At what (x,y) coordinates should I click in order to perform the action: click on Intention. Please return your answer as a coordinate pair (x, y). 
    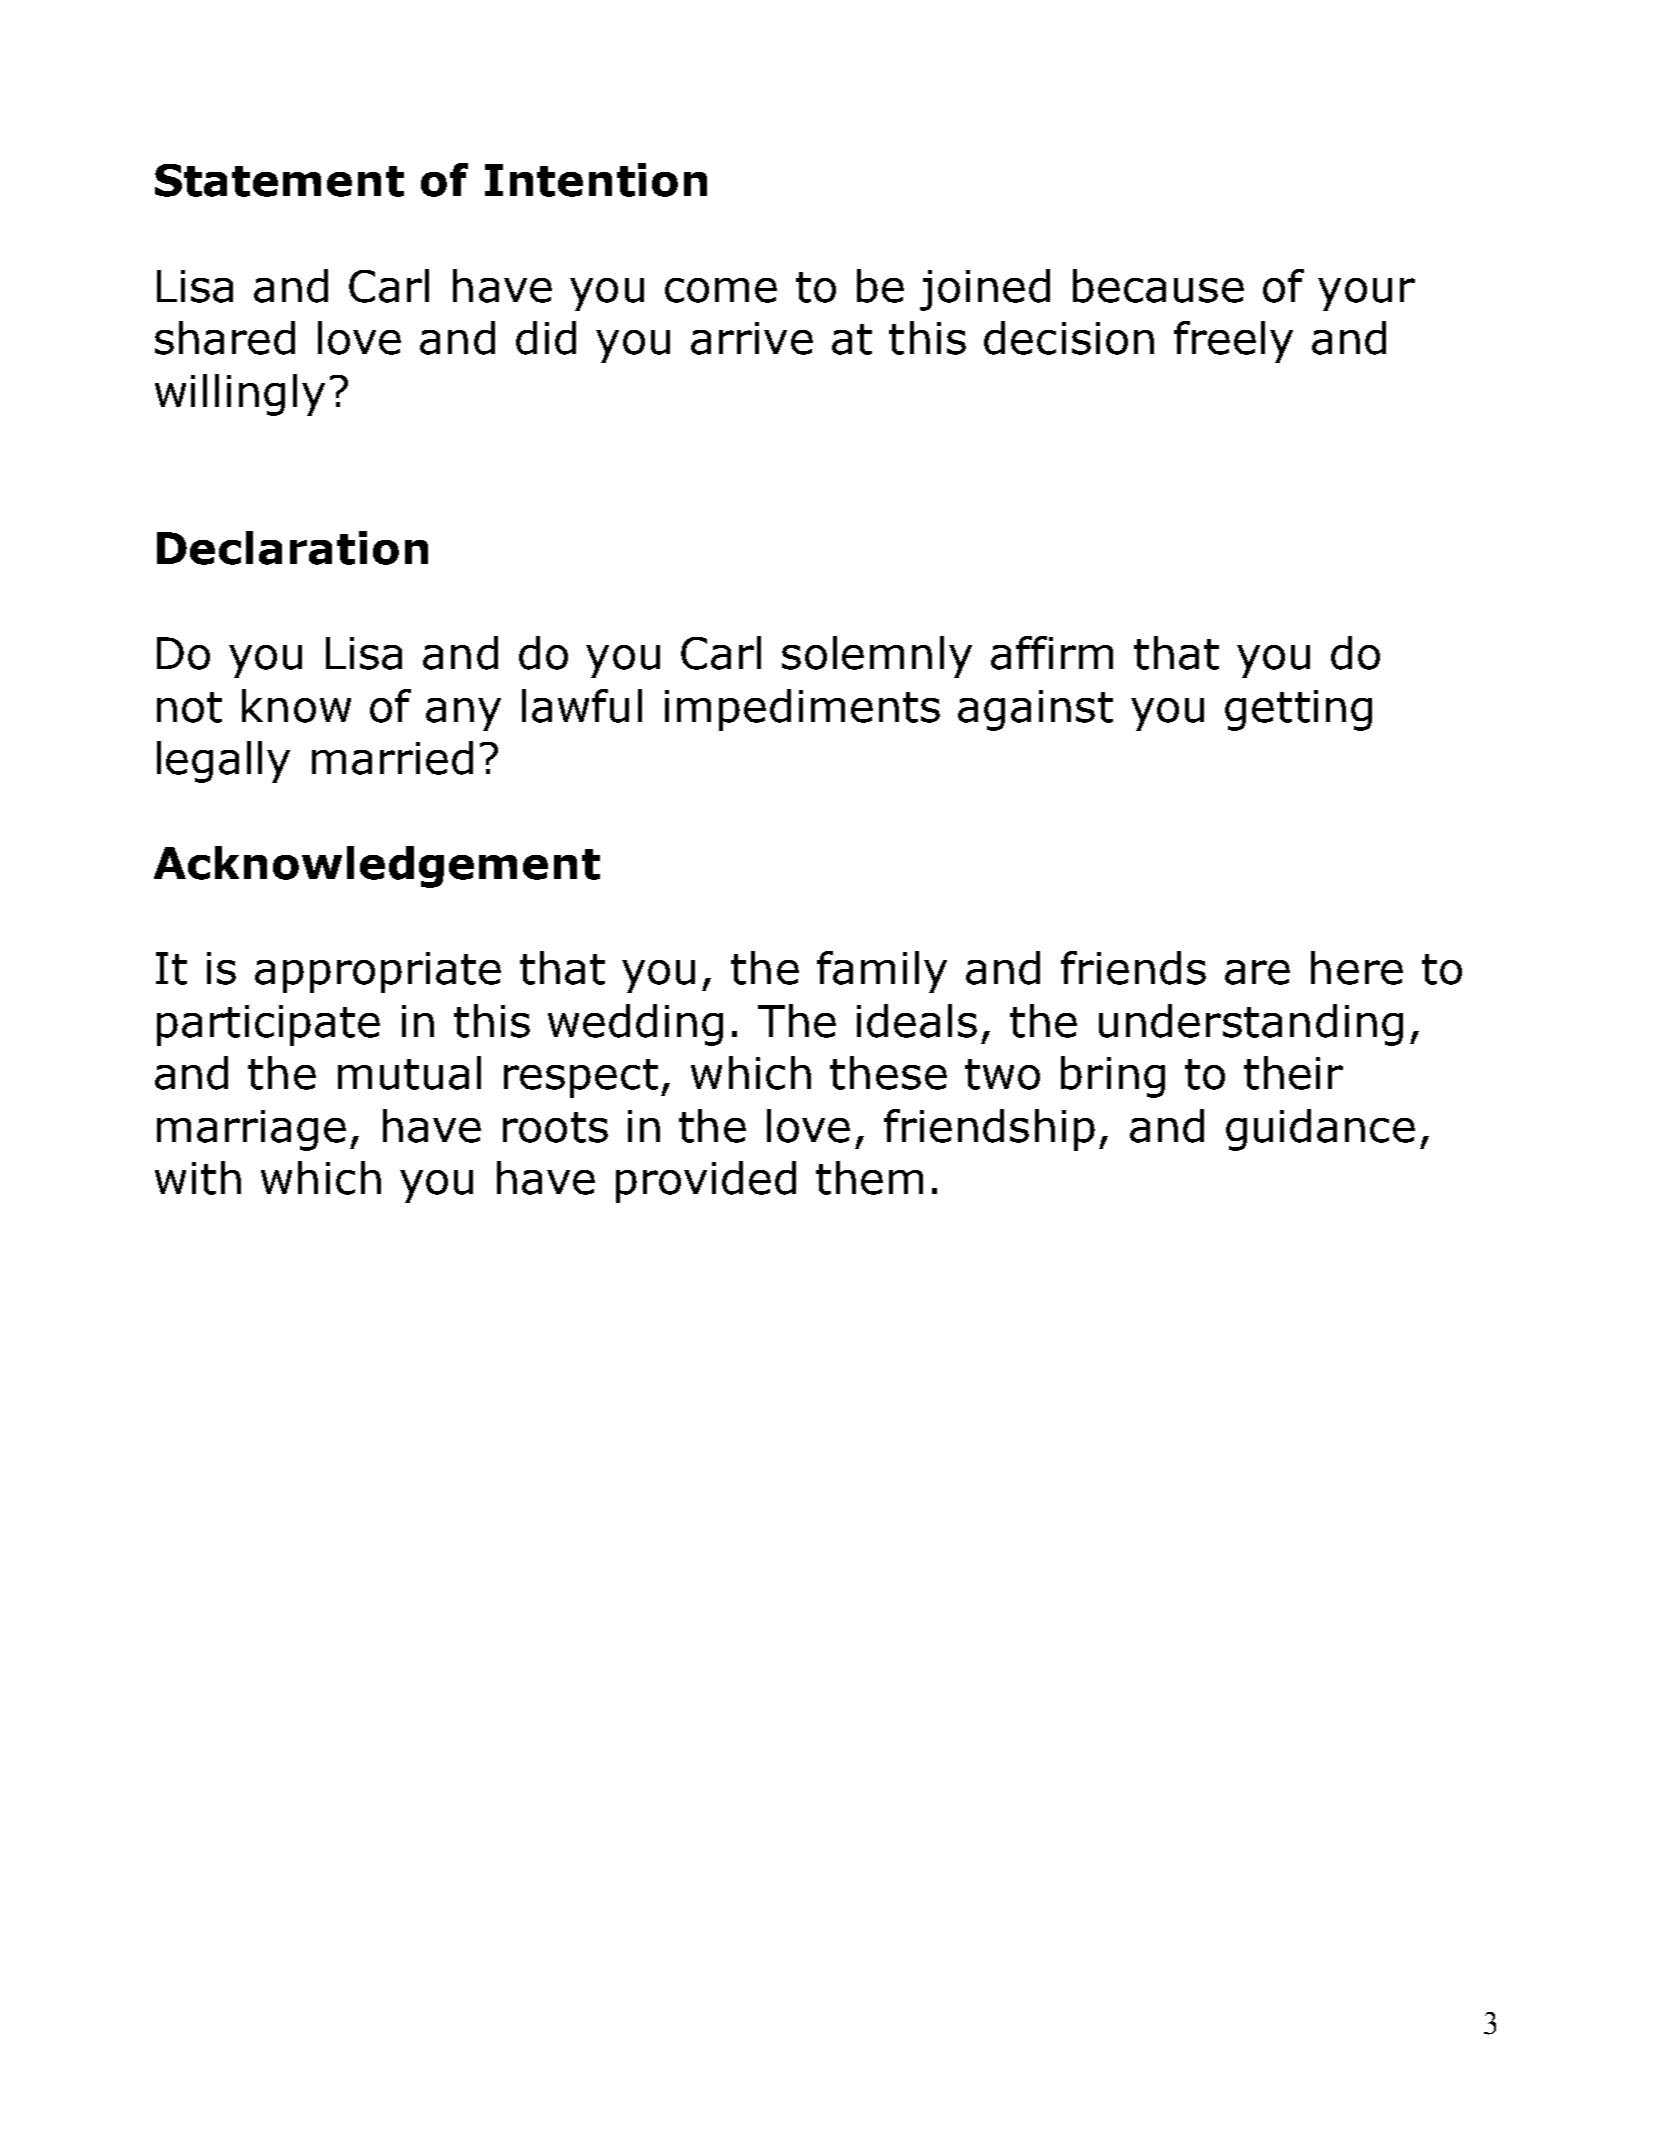
    Looking at the image, I should click on (596, 180).
